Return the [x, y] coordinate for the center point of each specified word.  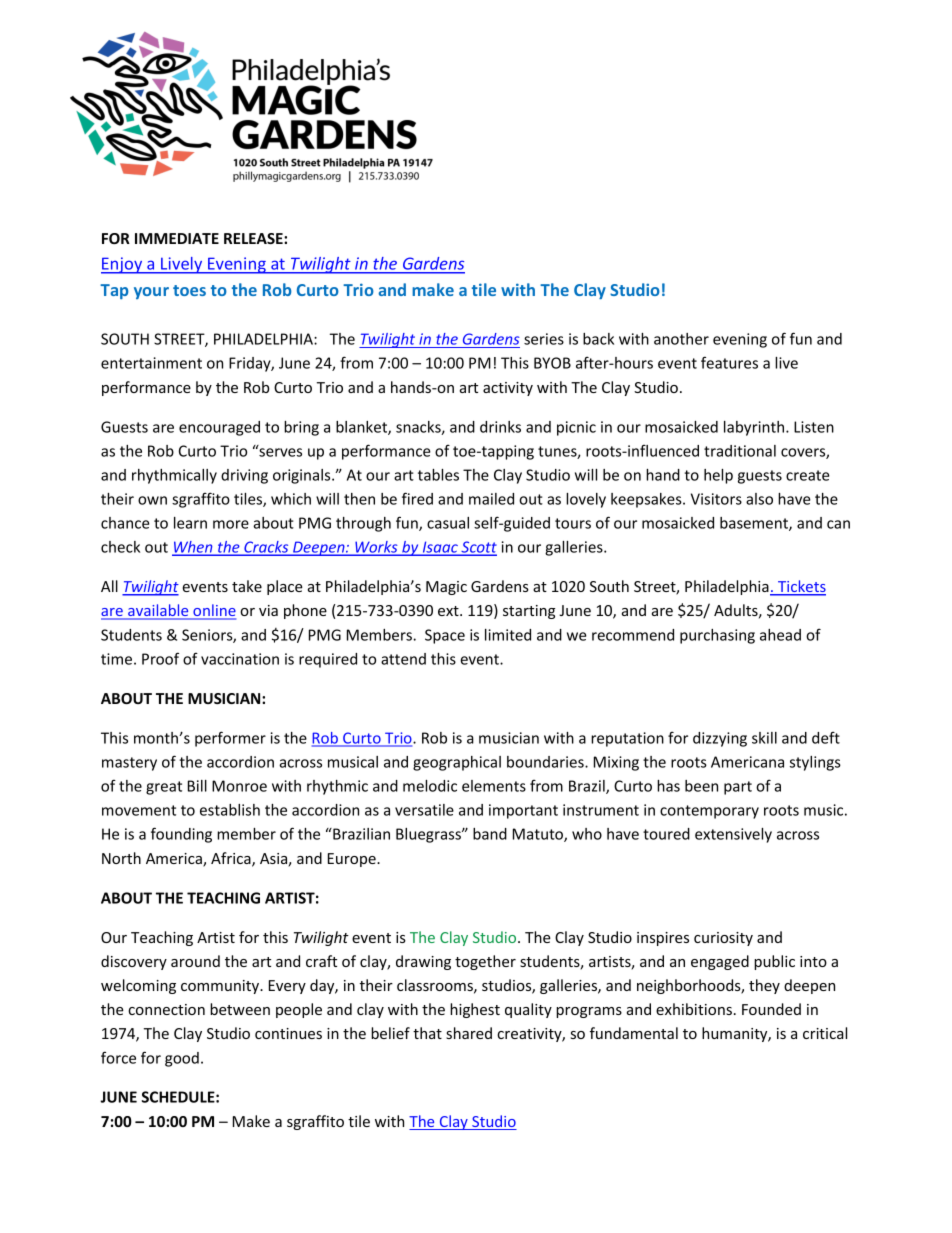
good [182, 1059]
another [681, 339]
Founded [771, 1009]
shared [469, 1033]
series [544, 339]
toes [189, 290]
